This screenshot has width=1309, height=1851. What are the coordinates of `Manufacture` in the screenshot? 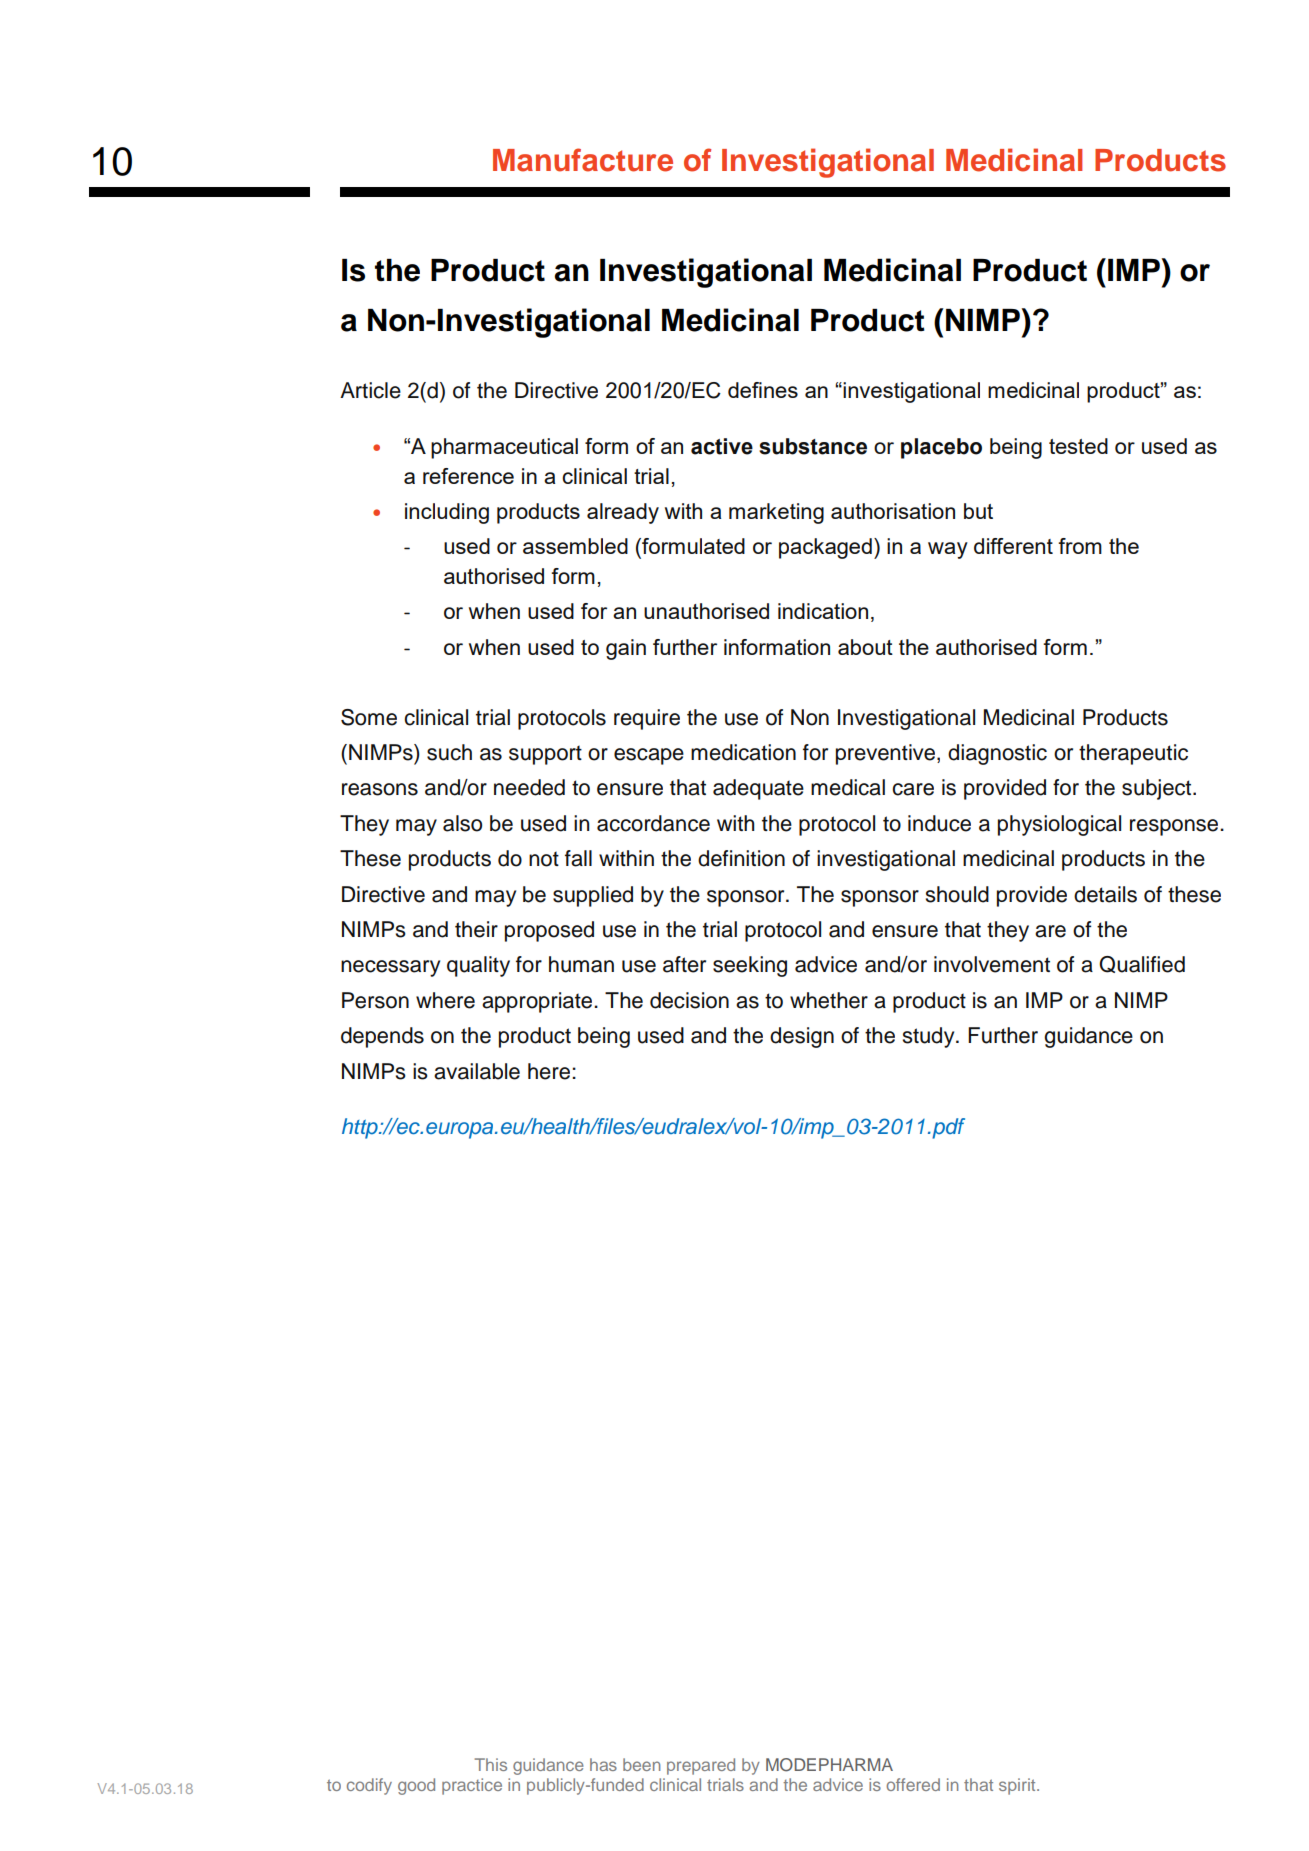 It's located at (583, 160).
